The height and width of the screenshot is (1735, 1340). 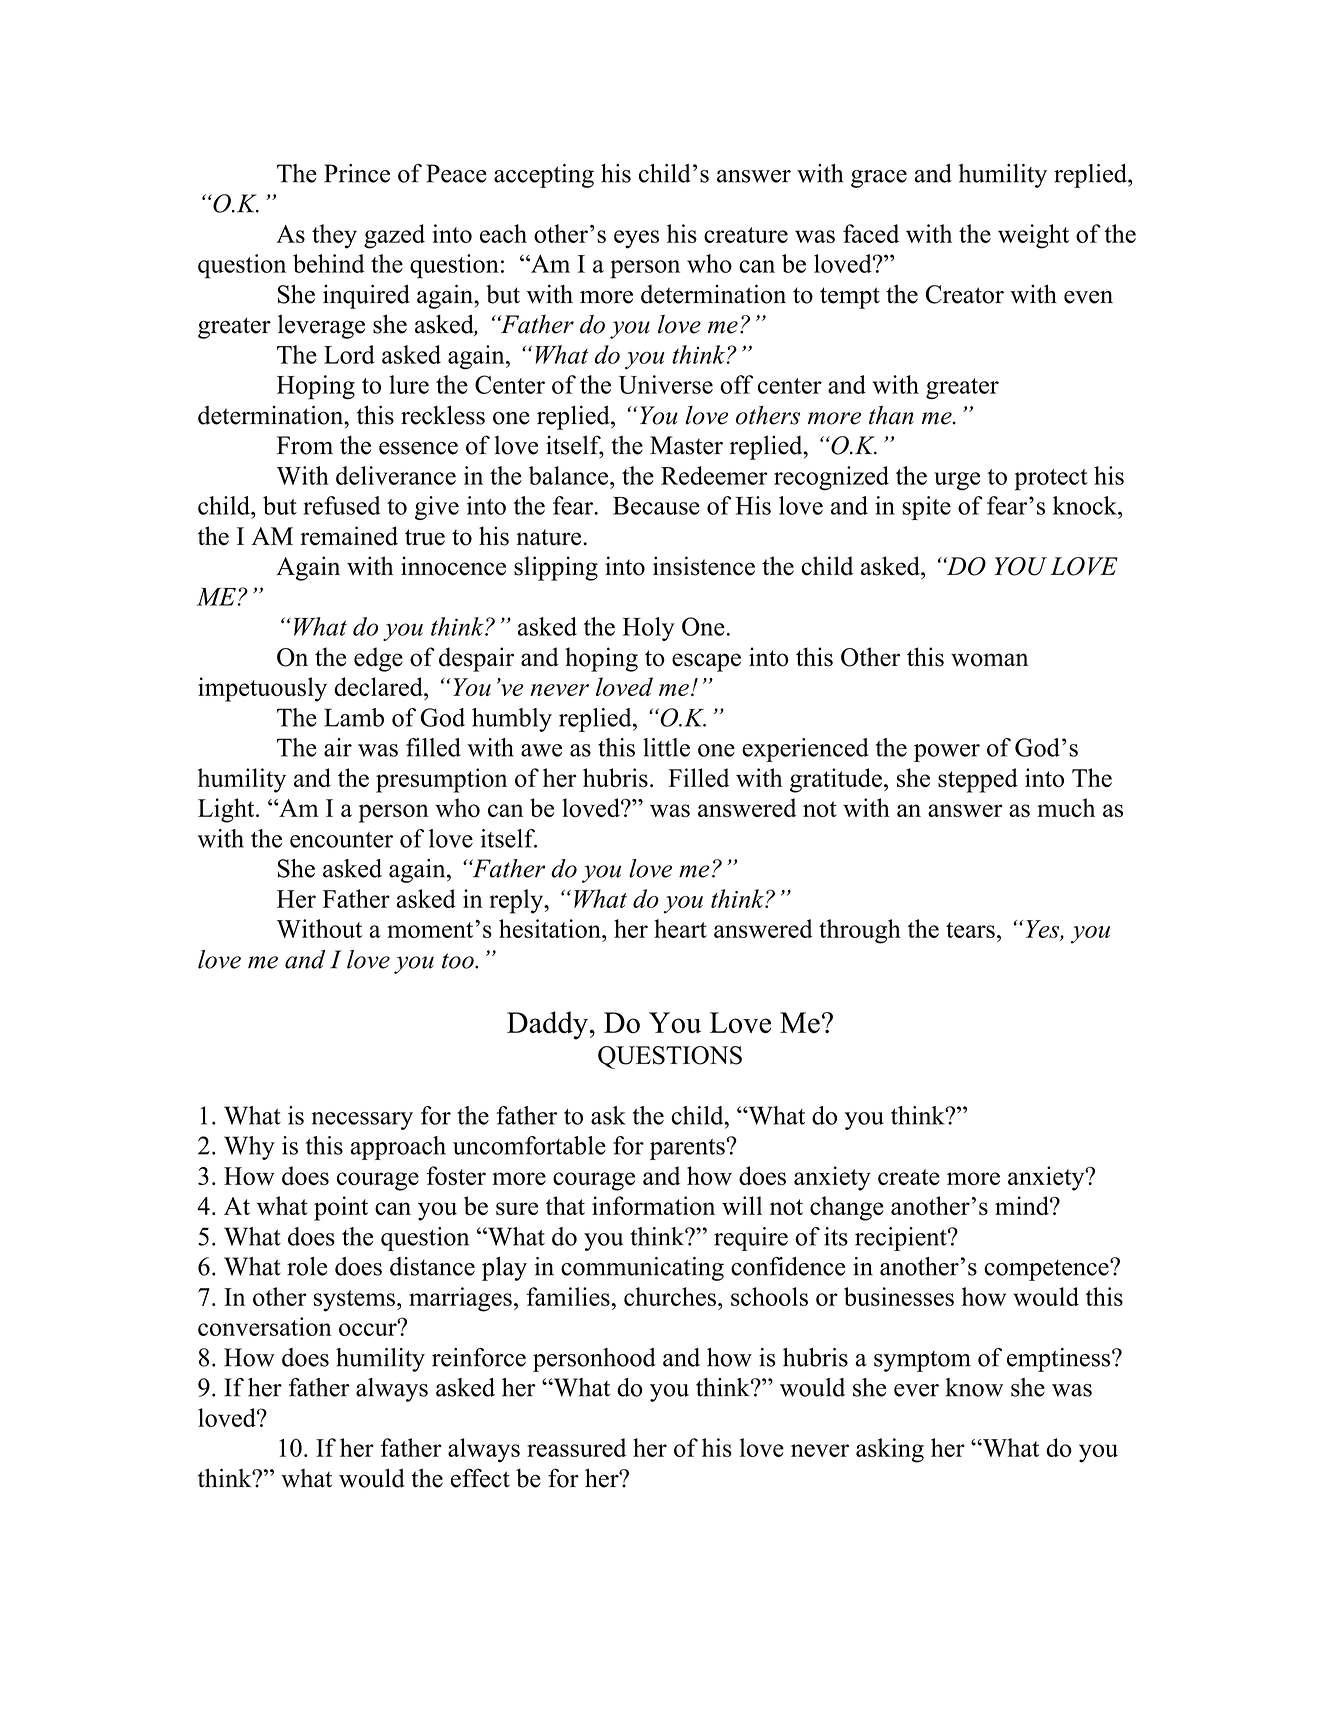 I want to click on know, so click(x=974, y=1387).
